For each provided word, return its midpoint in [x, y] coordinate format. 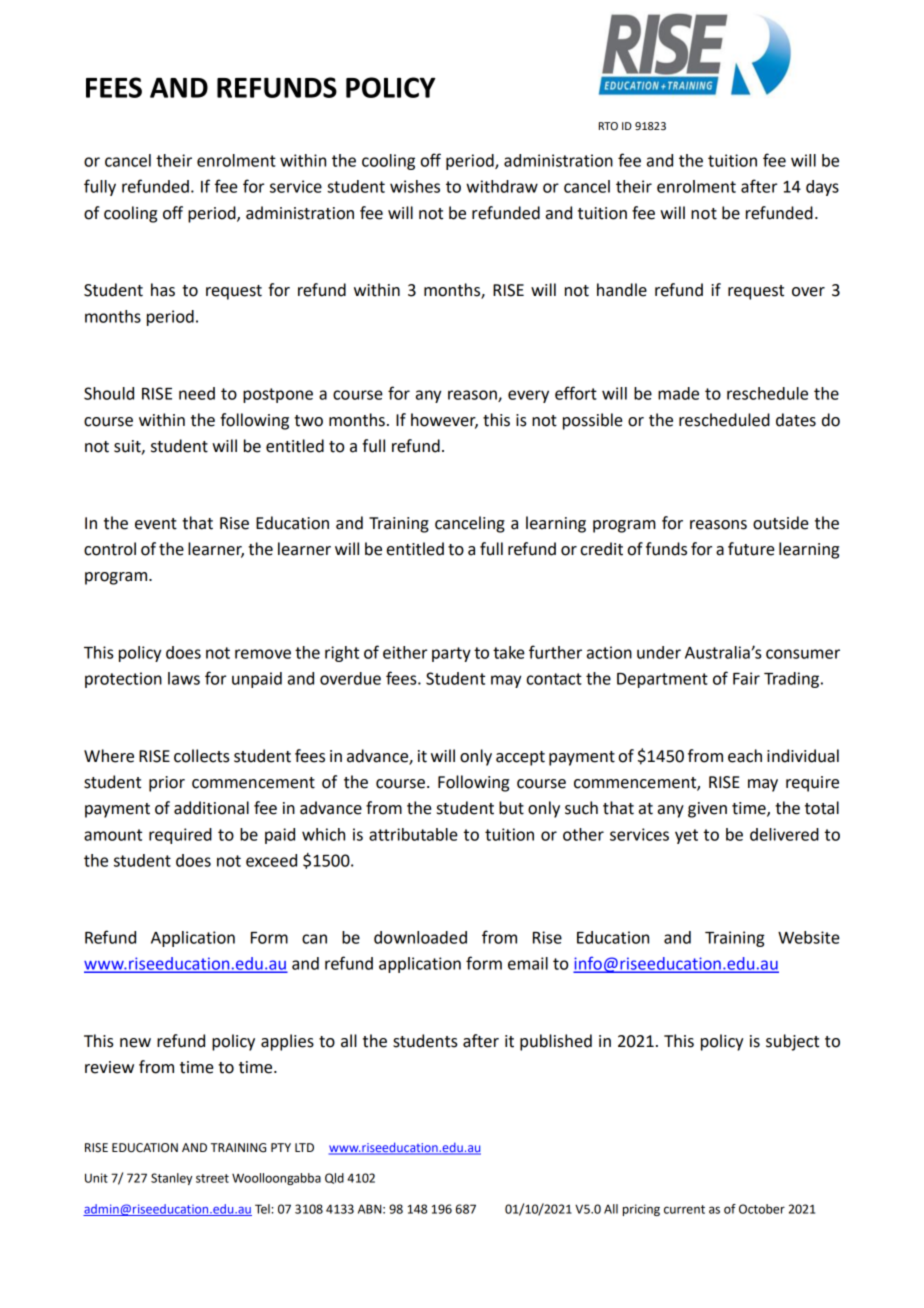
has [163, 290]
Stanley [171, 1179]
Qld [334, 1178]
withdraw [502, 186]
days [822, 188]
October [762, 1209]
